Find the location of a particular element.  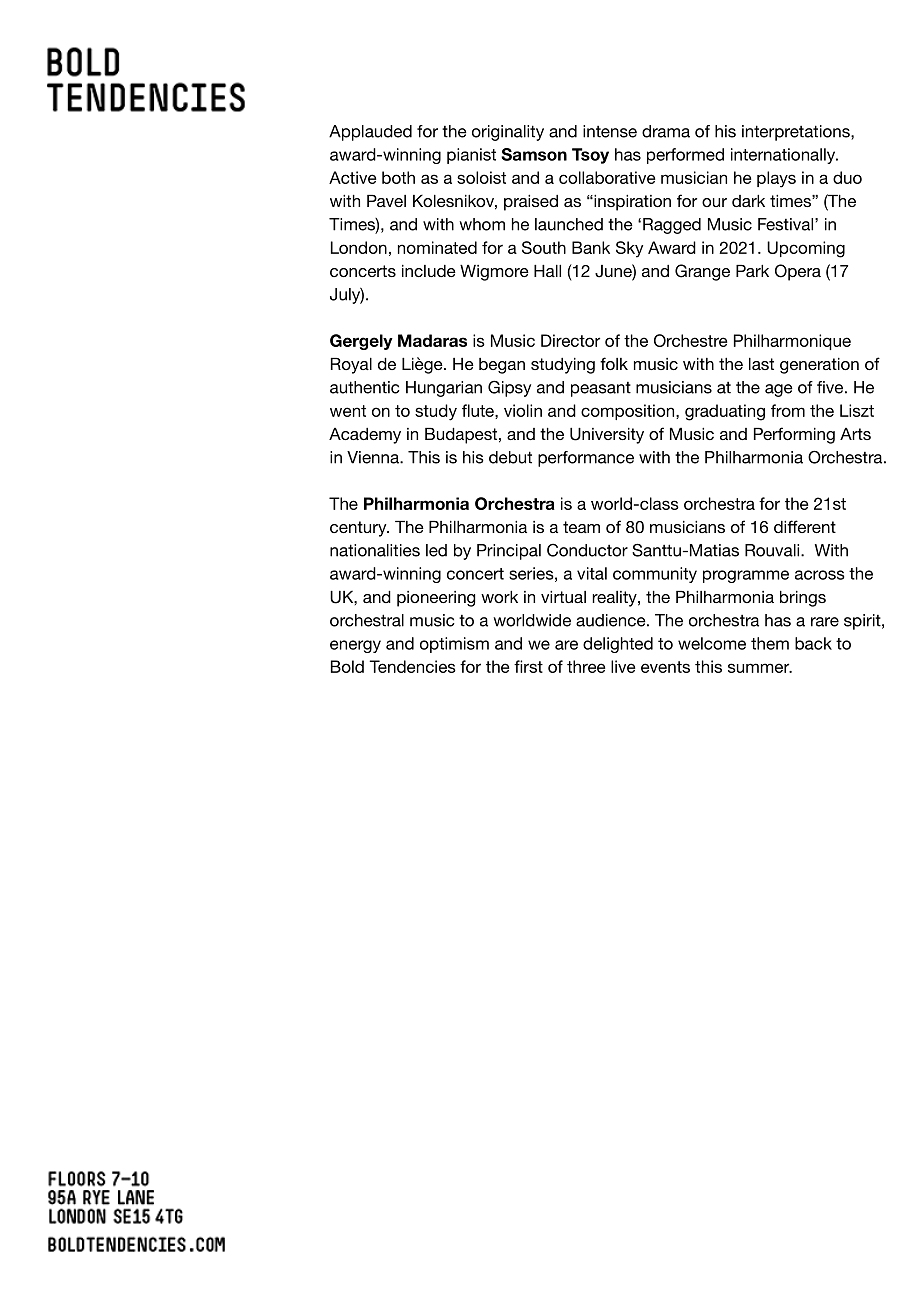

Hungarian is located at coordinates (444, 389).
